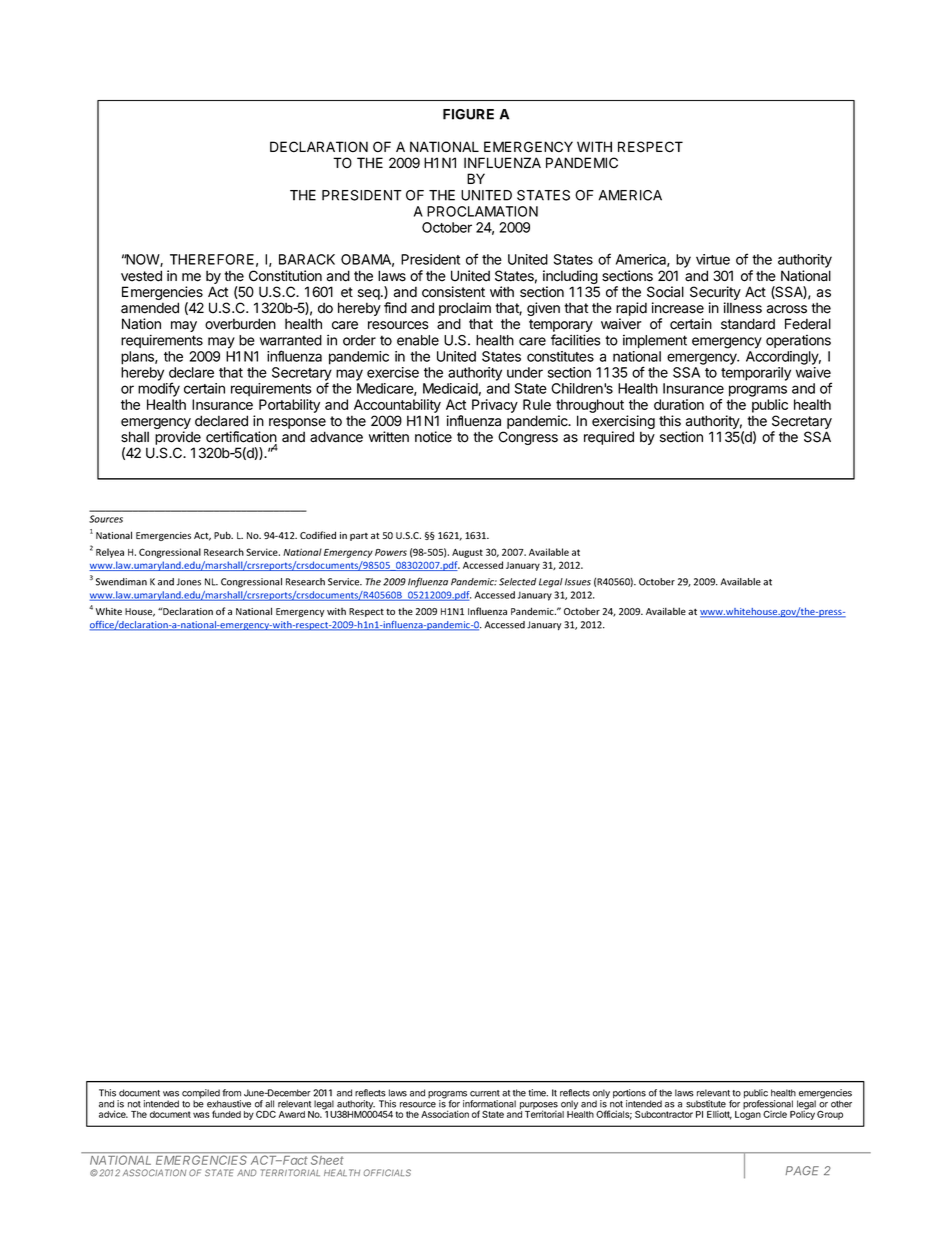 Image resolution: width=952 pixels, height=1233 pixels. What do you see at coordinates (518, 582) in the page?
I see `Selected` at bounding box center [518, 582].
